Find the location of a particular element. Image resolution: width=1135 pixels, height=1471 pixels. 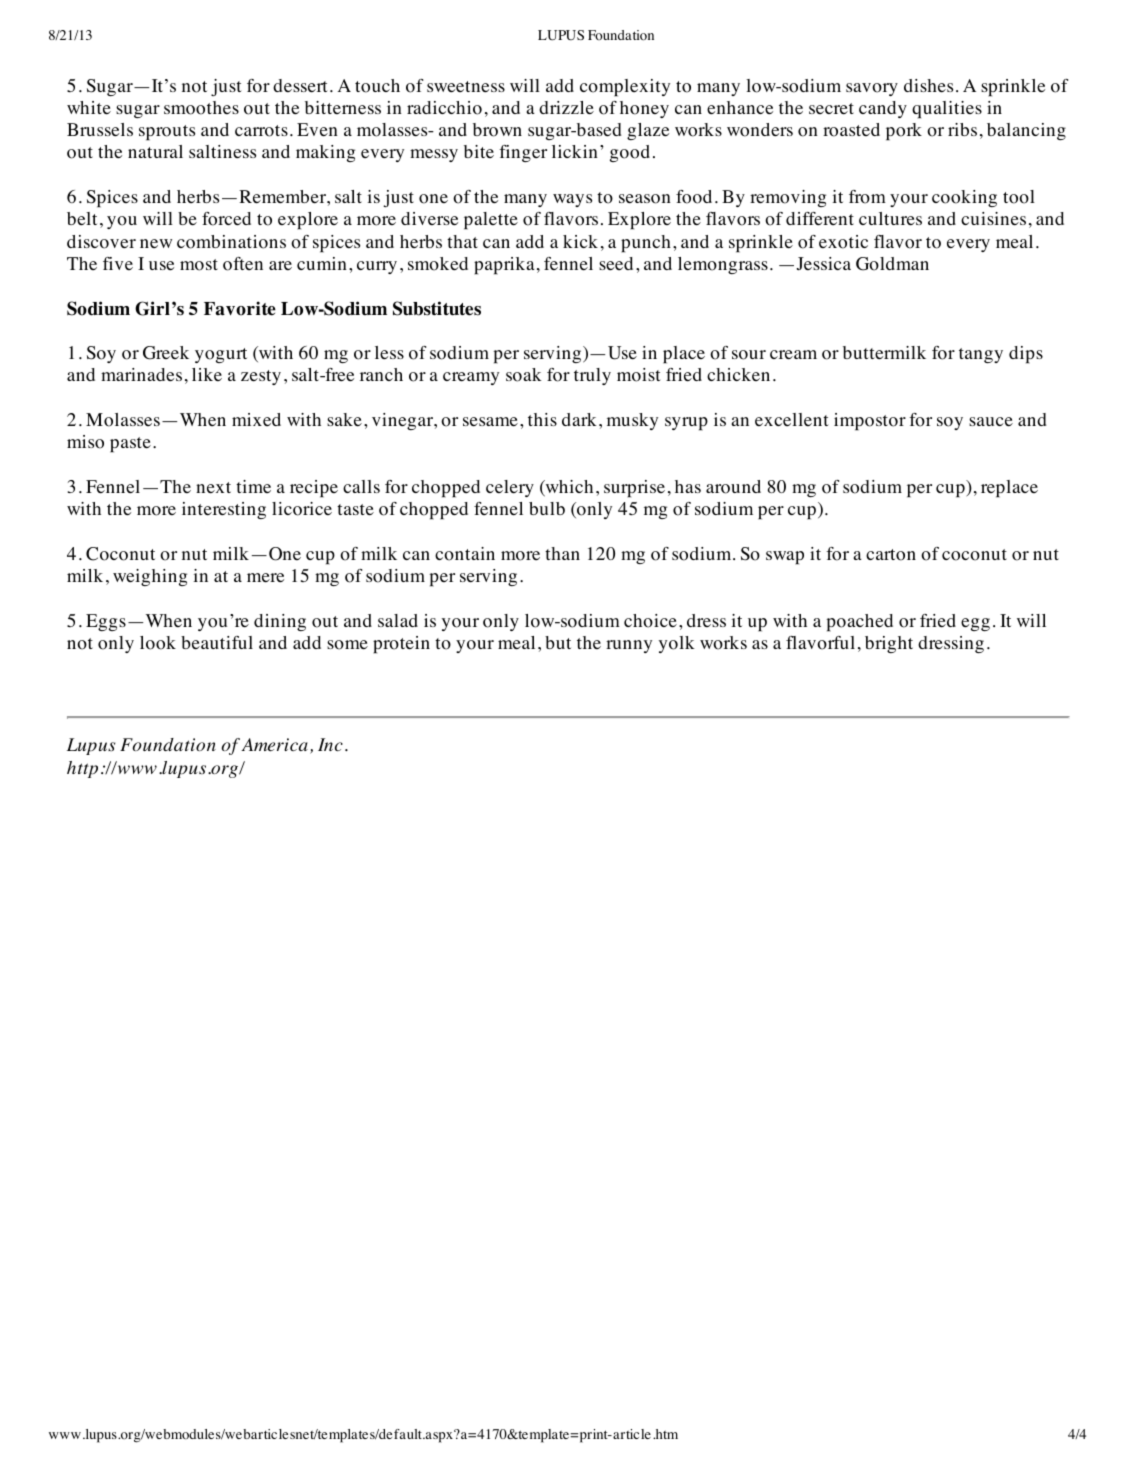

kick is located at coordinates (580, 241).
